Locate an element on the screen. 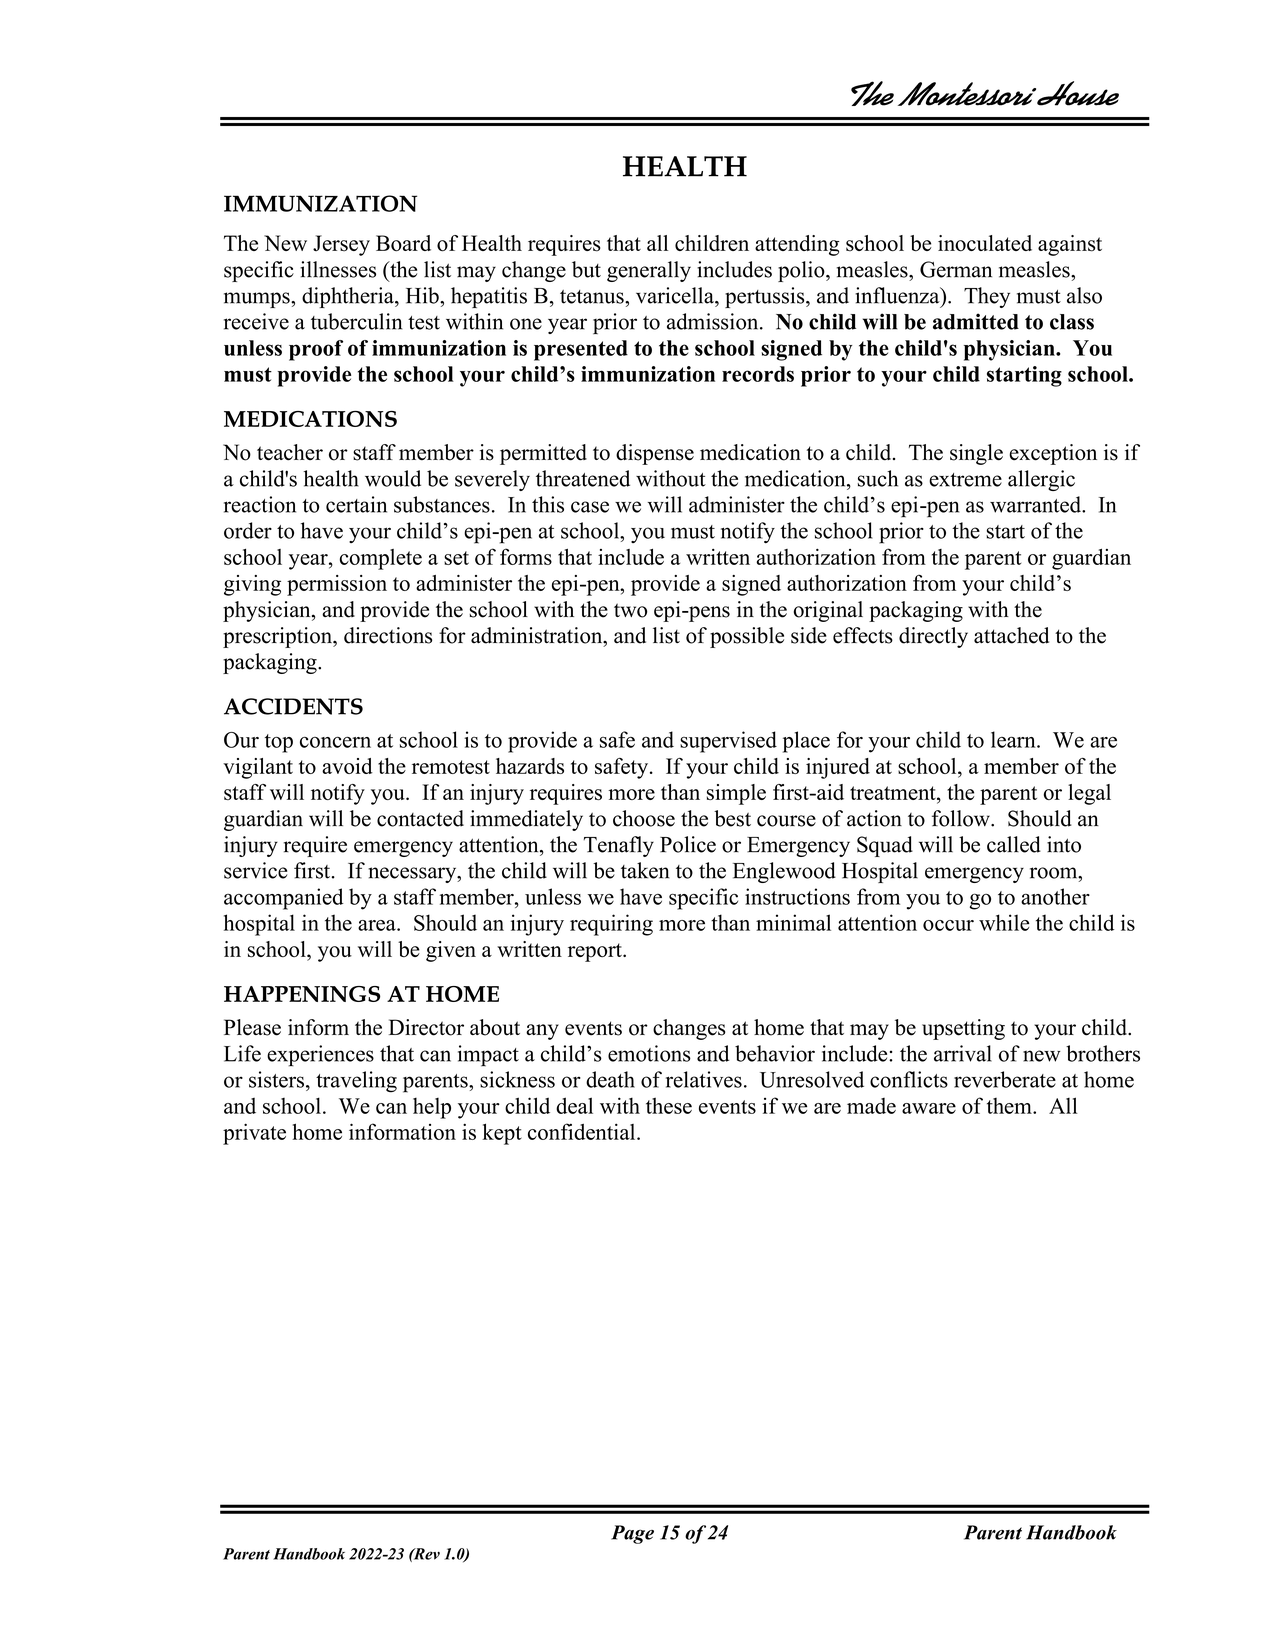 The height and width of the screenshot is (1637, 1265). them is located at coordinates (1010, 1106).
